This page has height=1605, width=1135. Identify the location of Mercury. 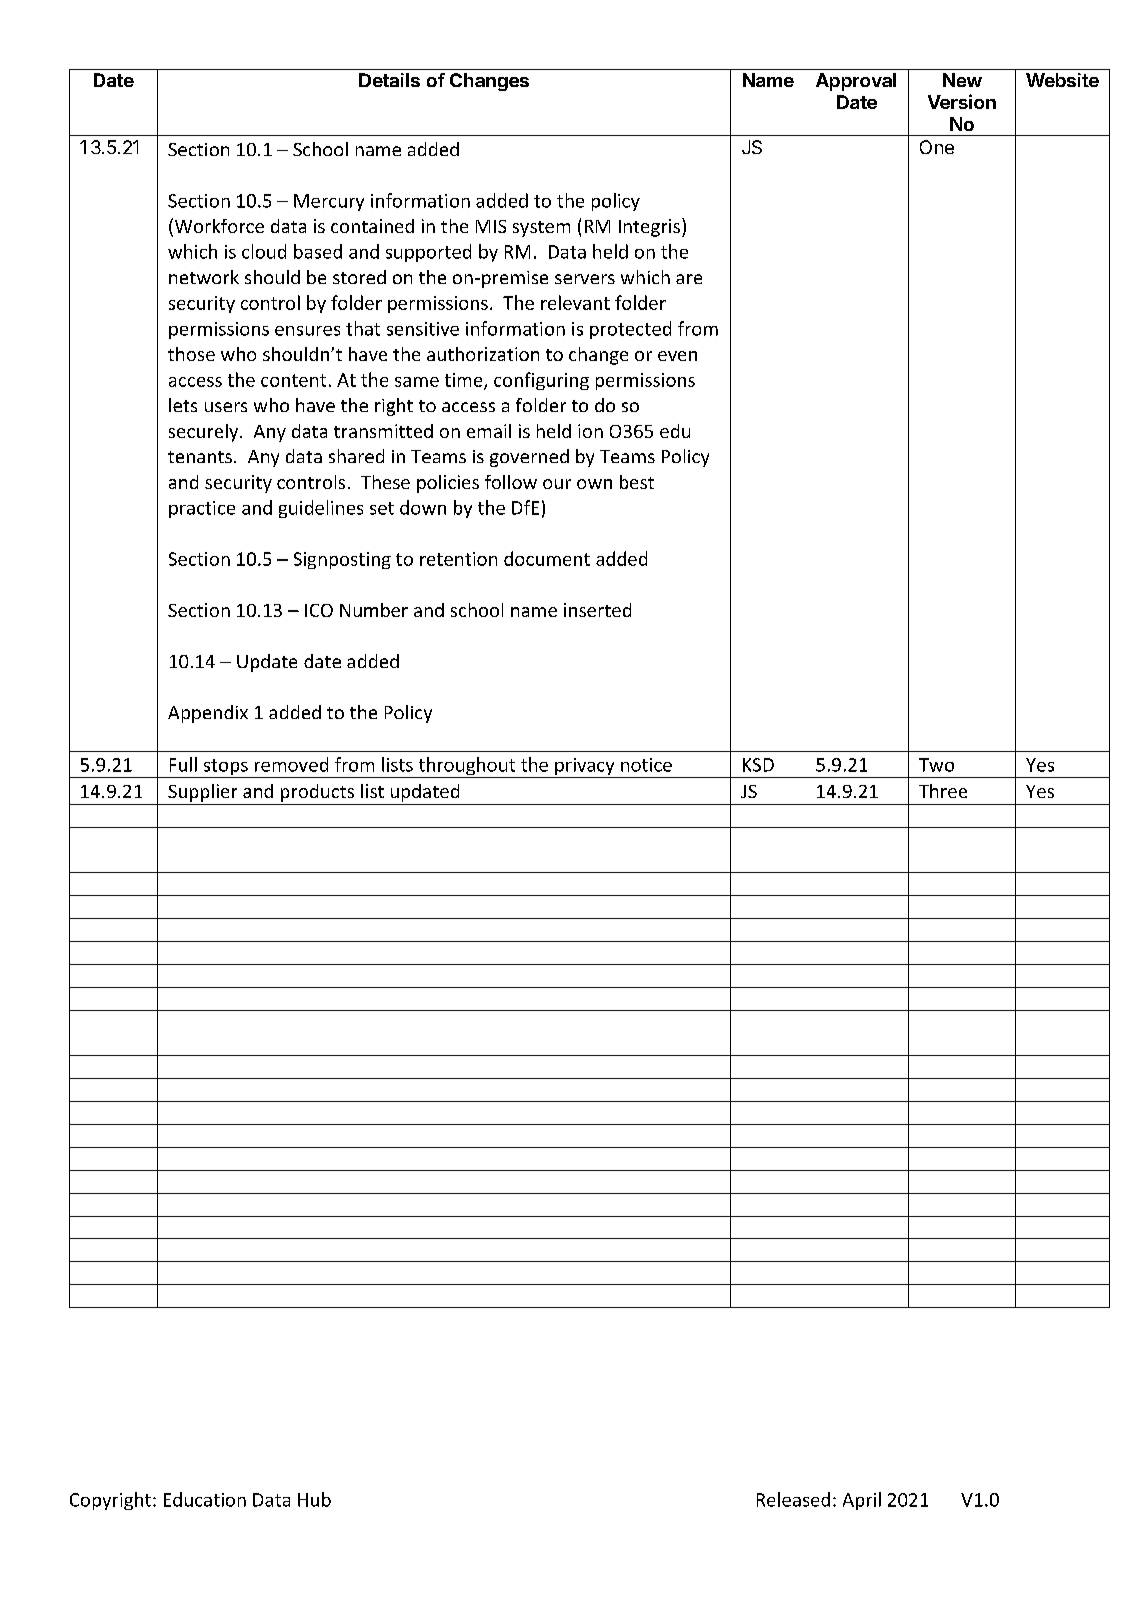
(329, 202).
